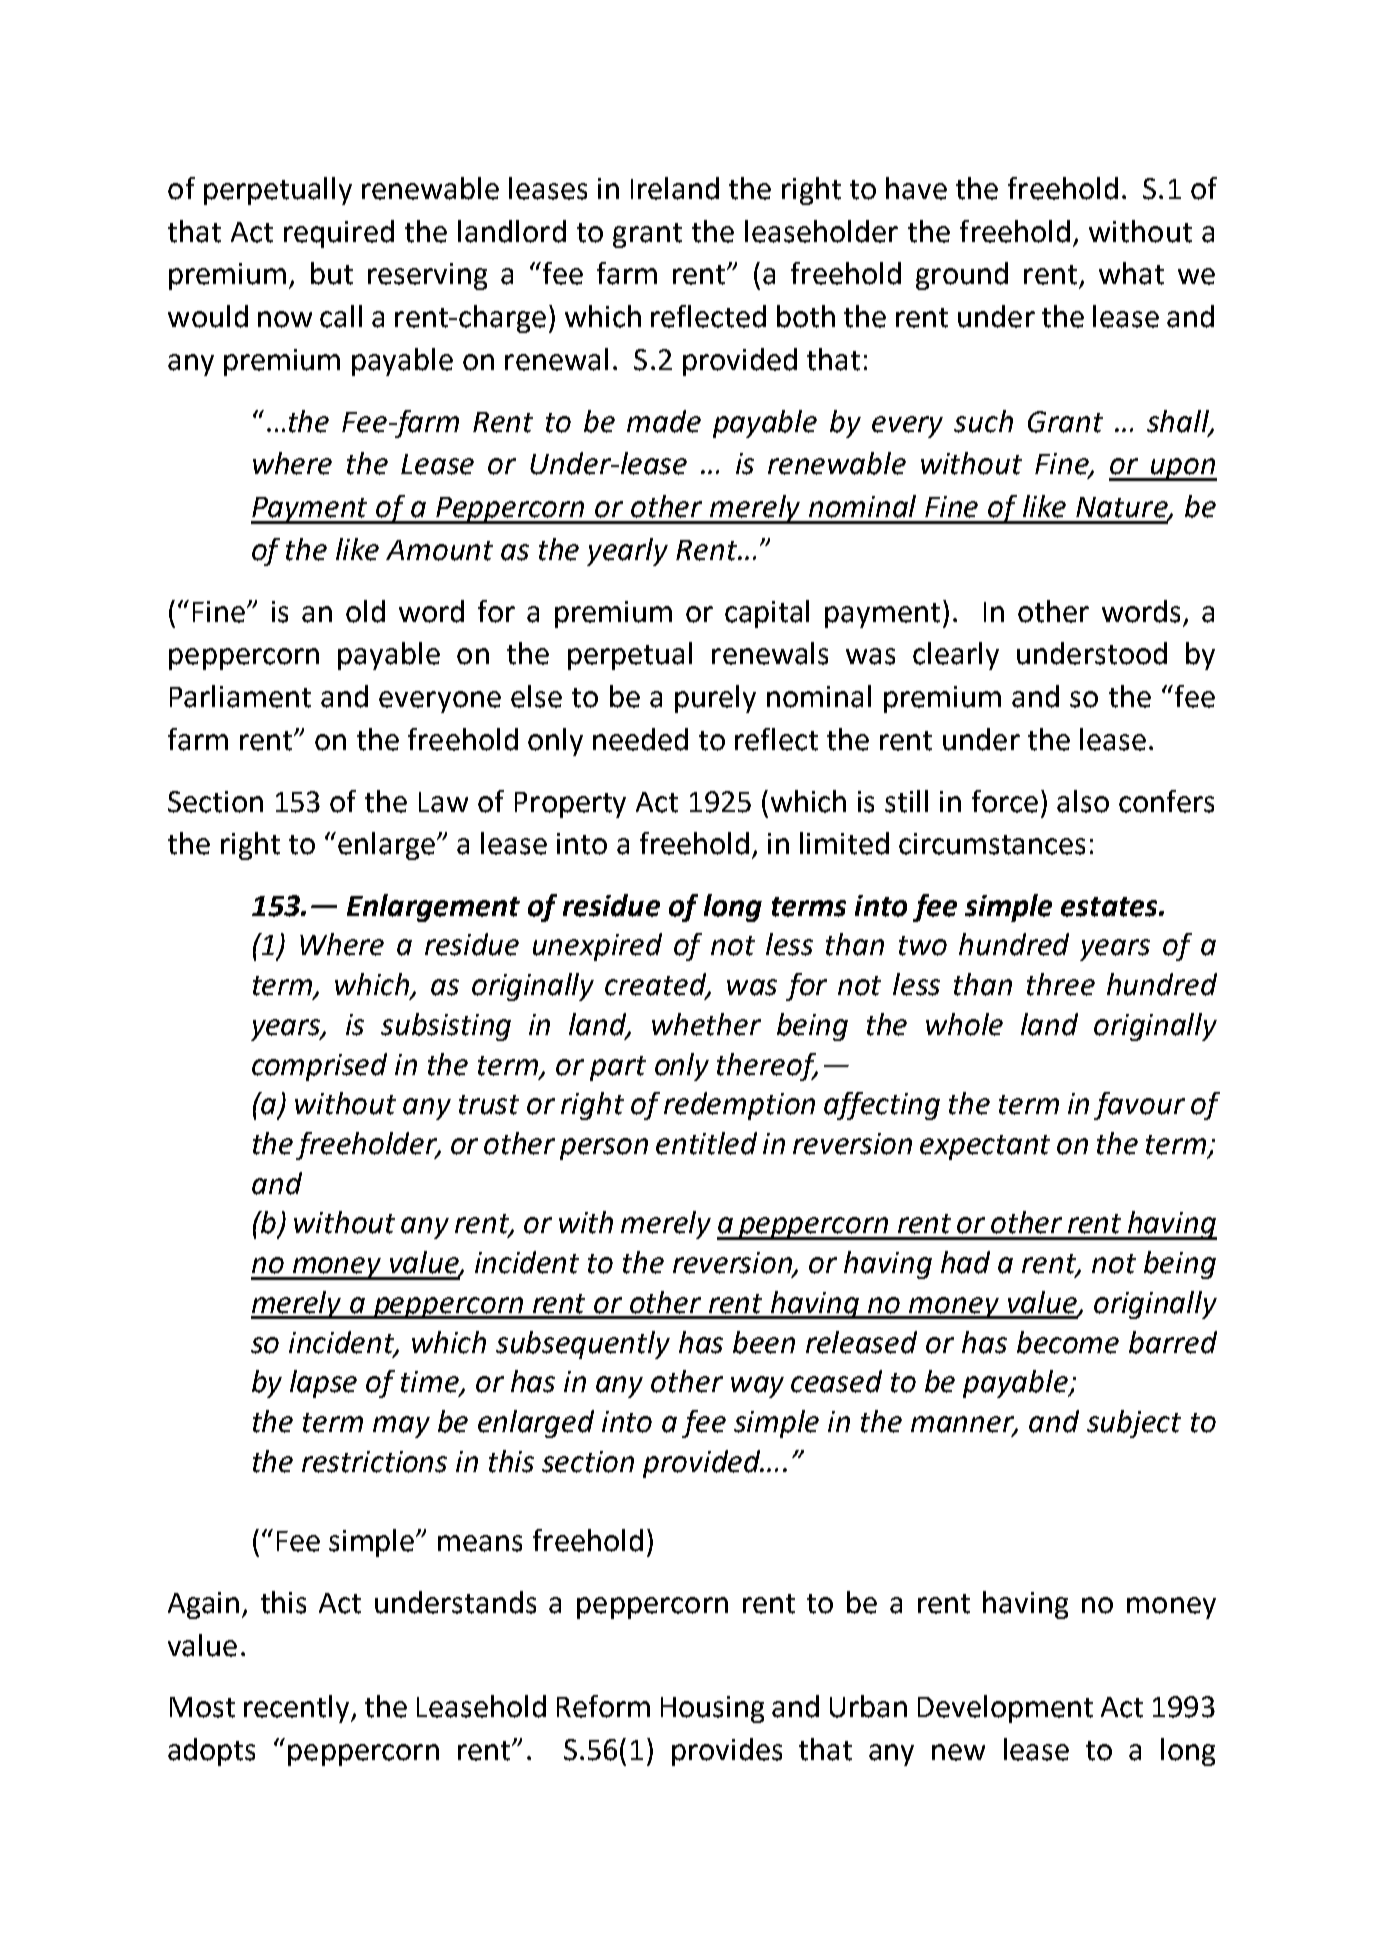  What do you see at coordinates (439, 550) in the screenshot?
I see `Amount` at bounding box center [439, 550].
